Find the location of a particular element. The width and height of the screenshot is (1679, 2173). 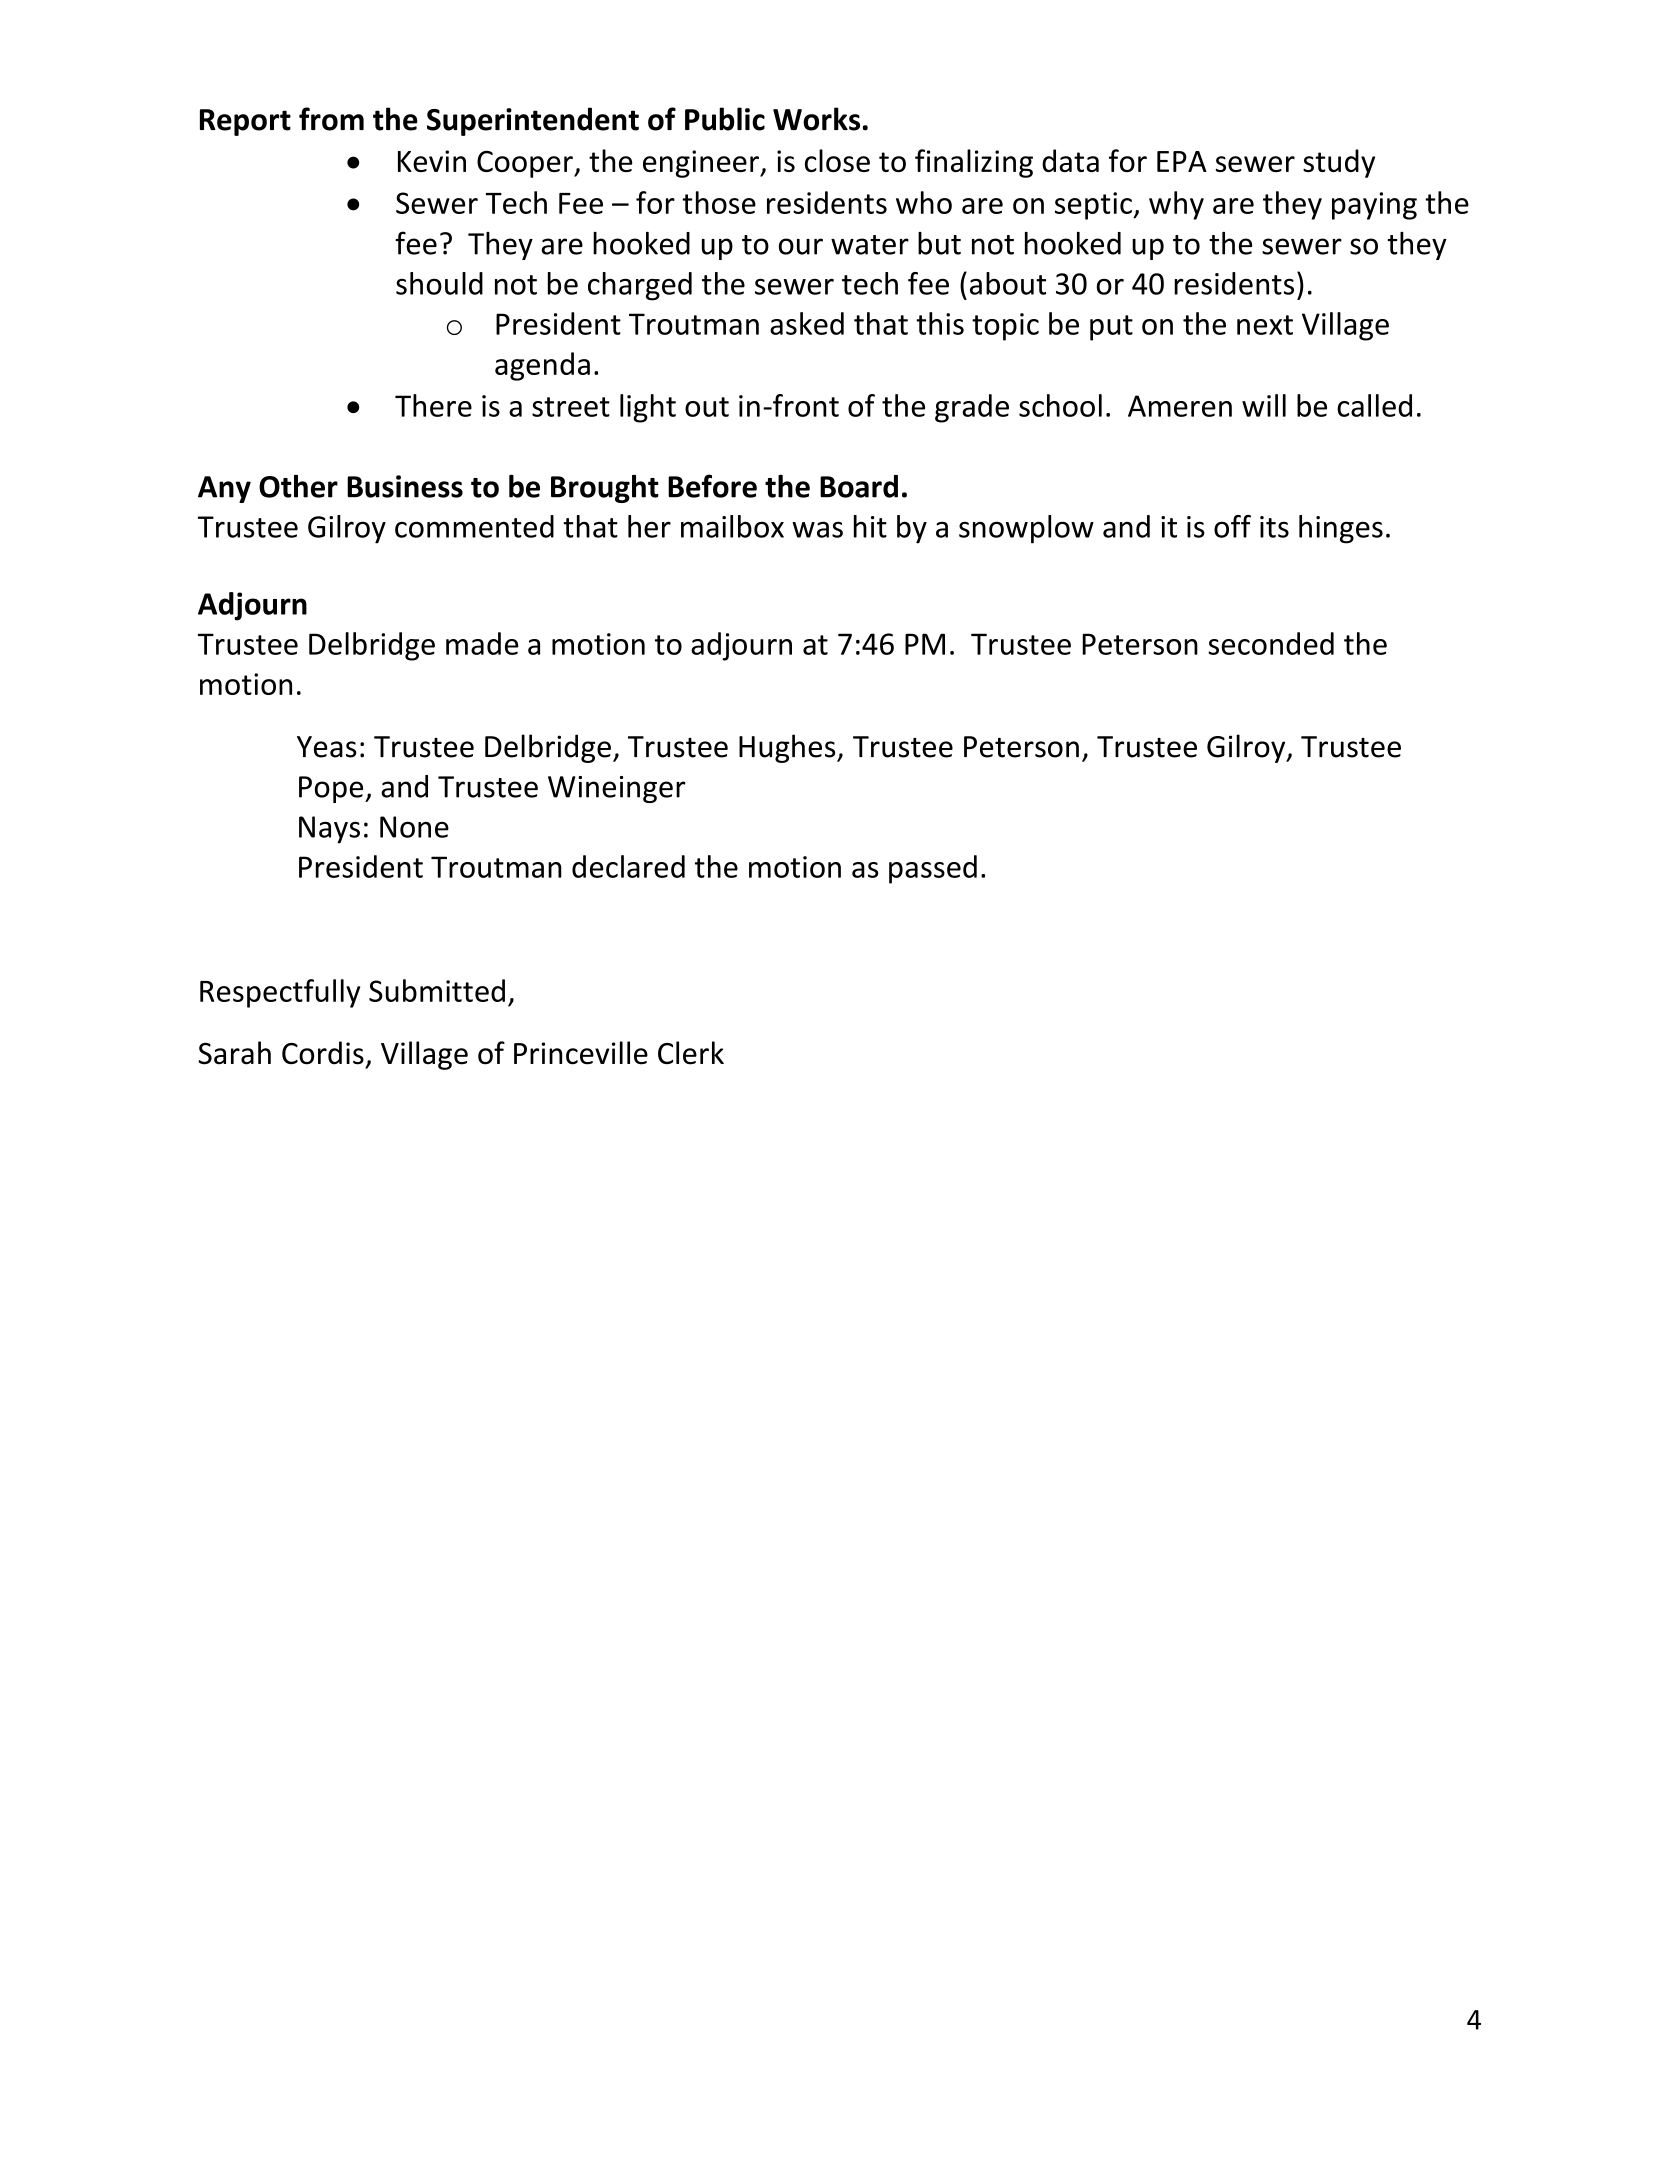

EPA is located at coordinates (1182, 161).
